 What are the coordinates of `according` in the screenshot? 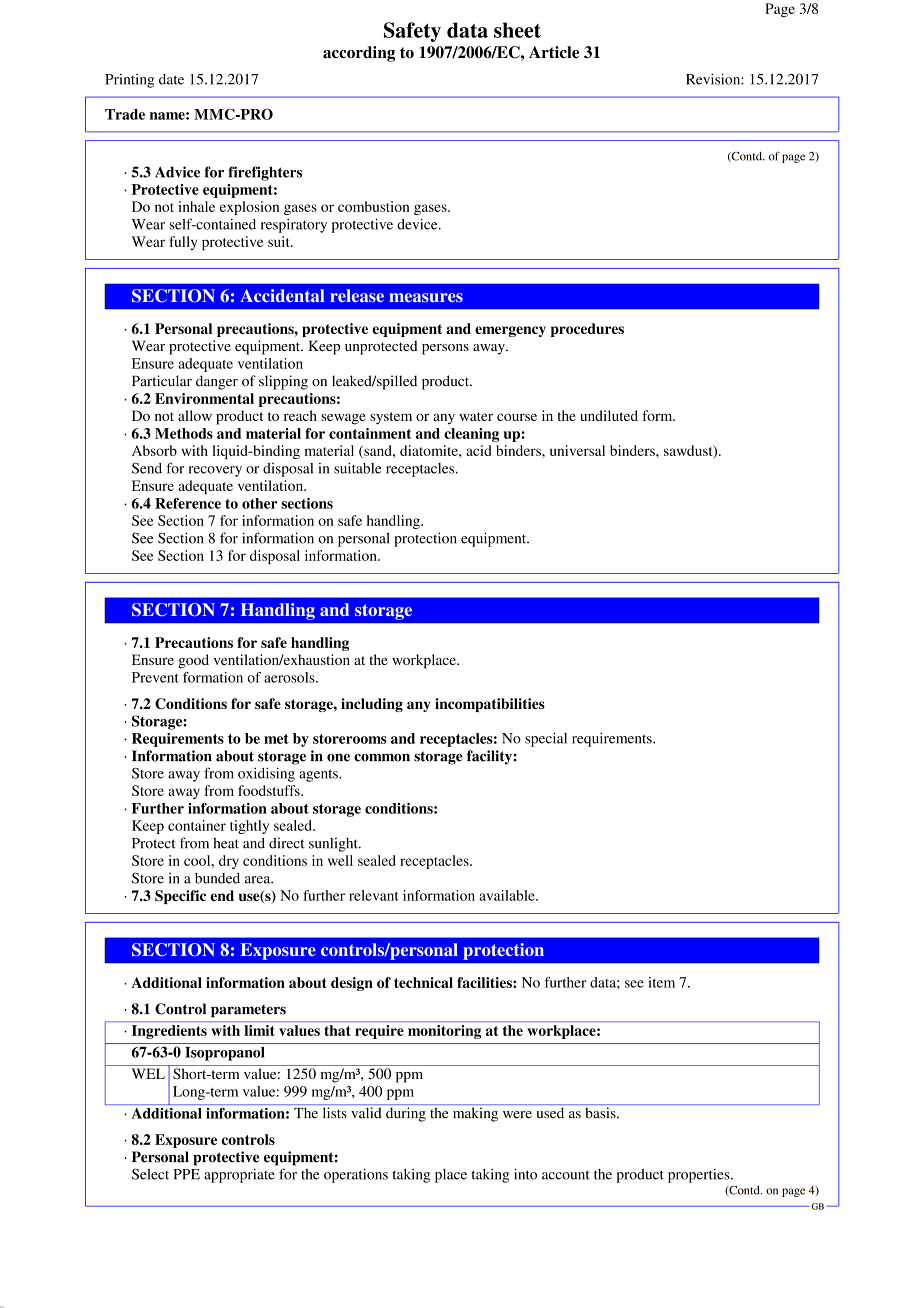 It's located at (359, 54).
